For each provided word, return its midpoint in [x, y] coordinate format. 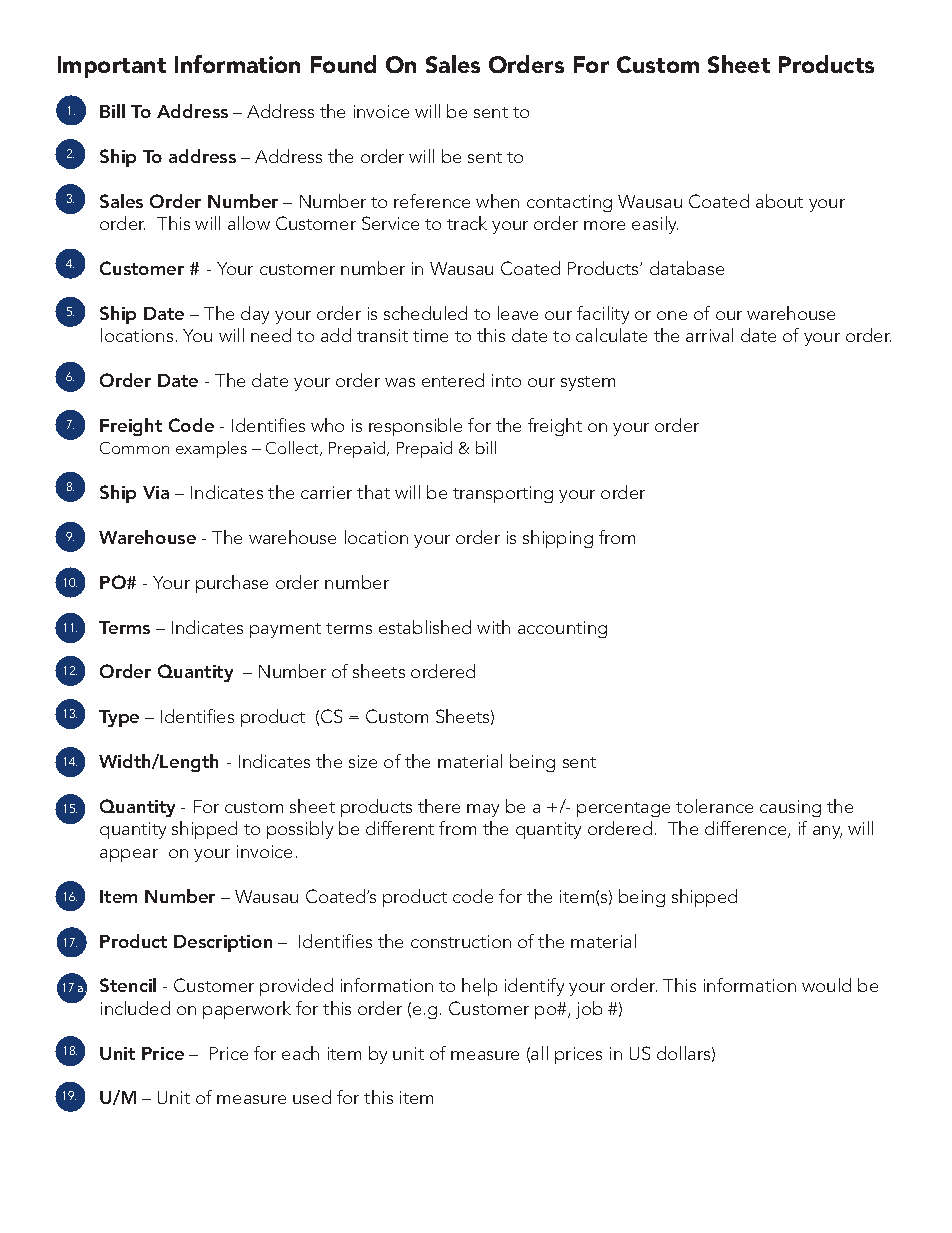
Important [112, 67]
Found [343, 64]
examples [211, 449]
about [779, 201]
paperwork [247, 1010]
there [439, 806]
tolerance [714, 806]
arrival [709, 335]
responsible [415, 427]
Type [119, 718]
